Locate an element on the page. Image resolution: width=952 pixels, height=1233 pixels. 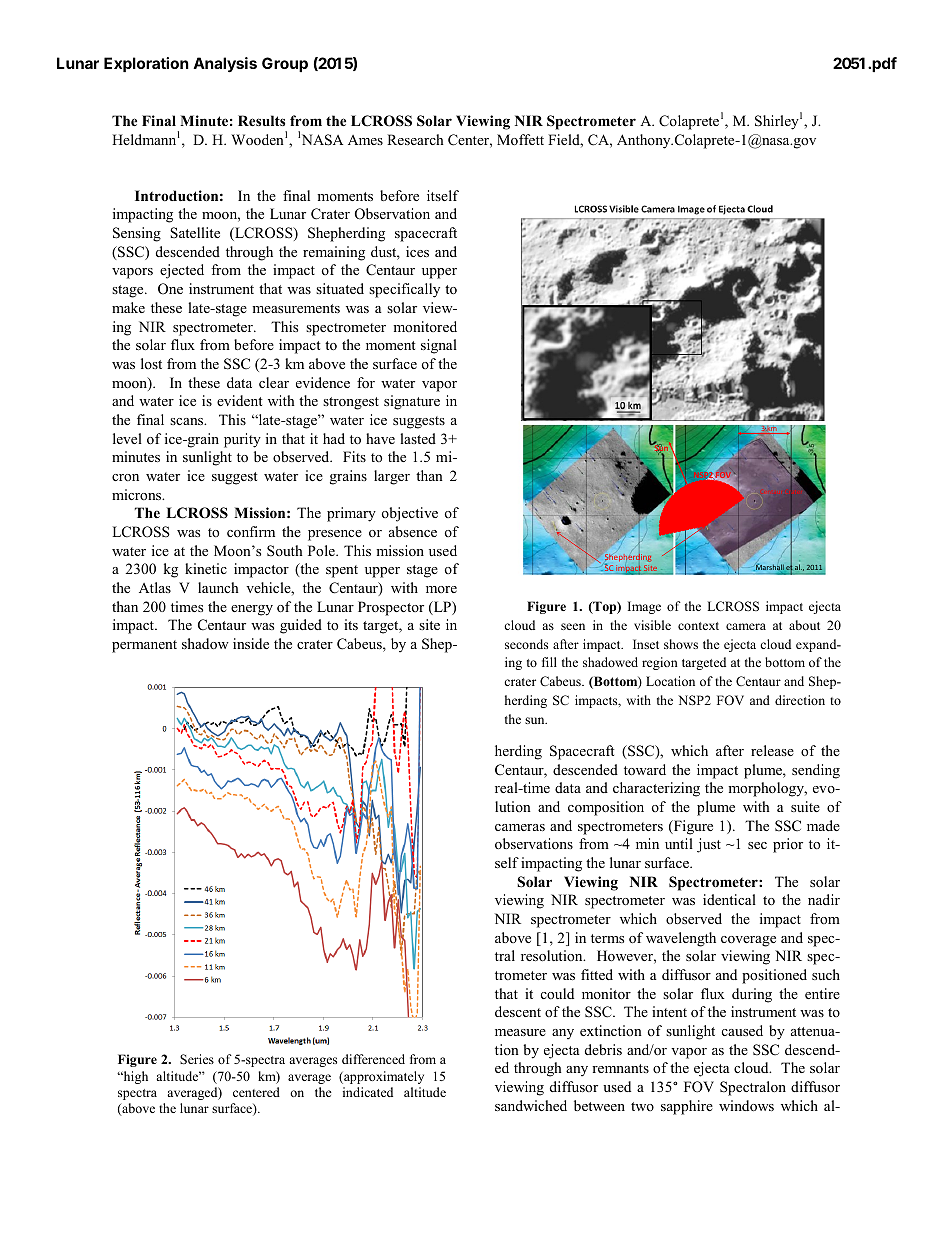
sandwiched is located at coordinates (531, 1105).
